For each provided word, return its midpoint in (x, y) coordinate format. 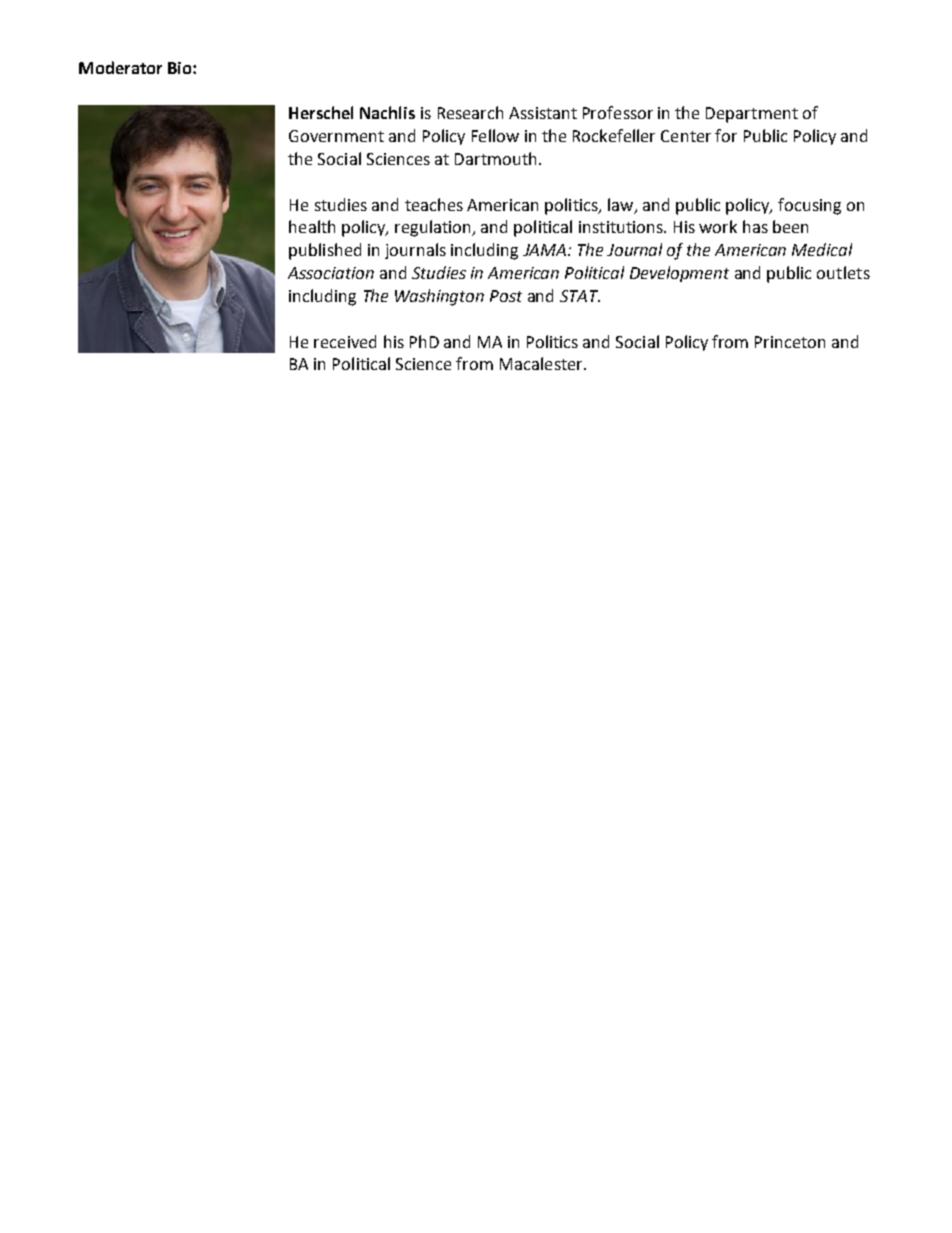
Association (331, 273)
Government (336, 136)
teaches (434, 204)
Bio (181, 68)
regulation (434, 228)
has (755, 226)
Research (470, 112)
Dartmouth (495, 158)
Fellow (495, 135)
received (345, 341)
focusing (809, 206)
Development (679, 274)
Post (506, 296)
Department (752, 115)
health (312, 226)
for (726, 135)
